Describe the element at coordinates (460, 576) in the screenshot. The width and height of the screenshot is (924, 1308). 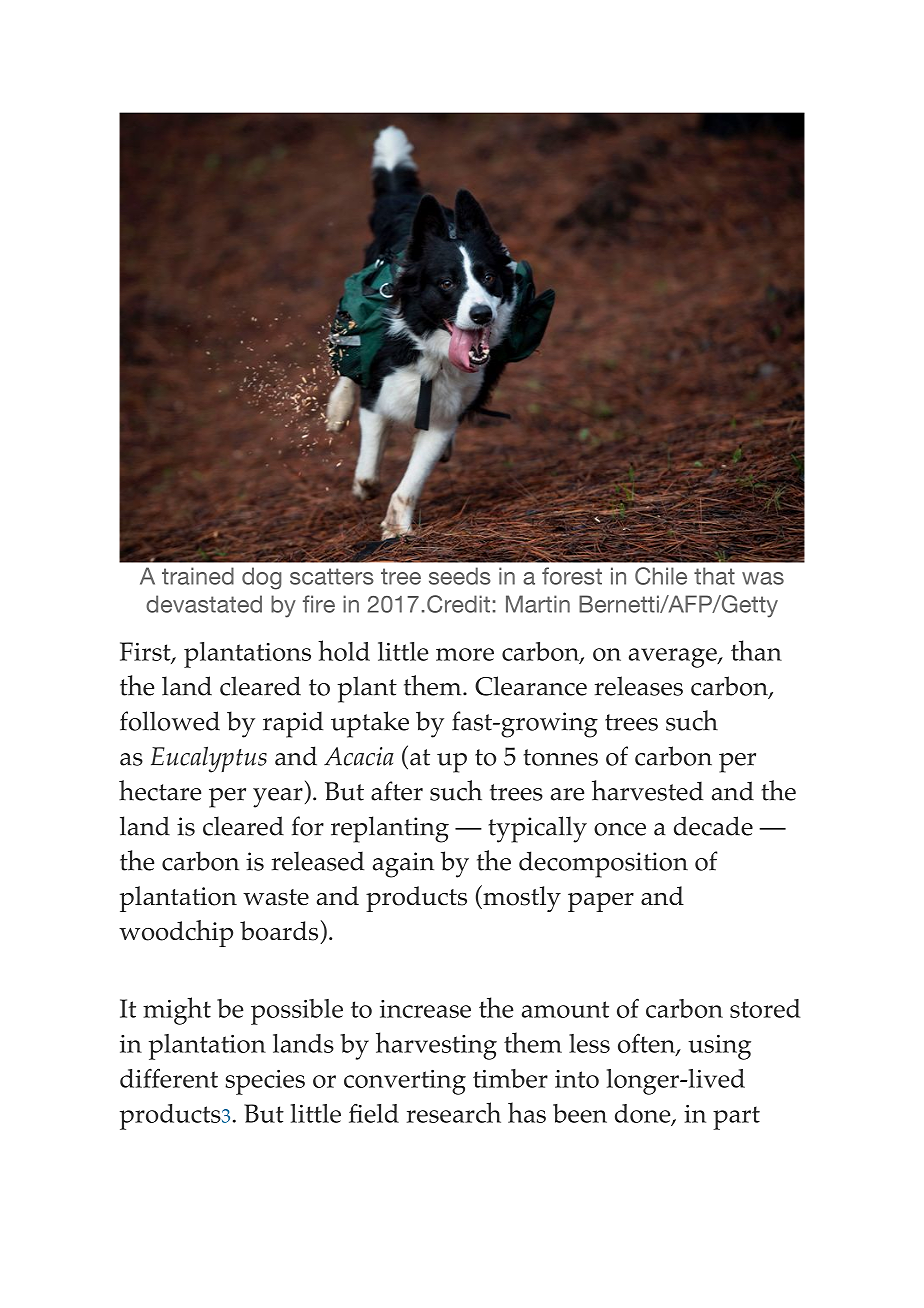
I see `seeds` at that location.
